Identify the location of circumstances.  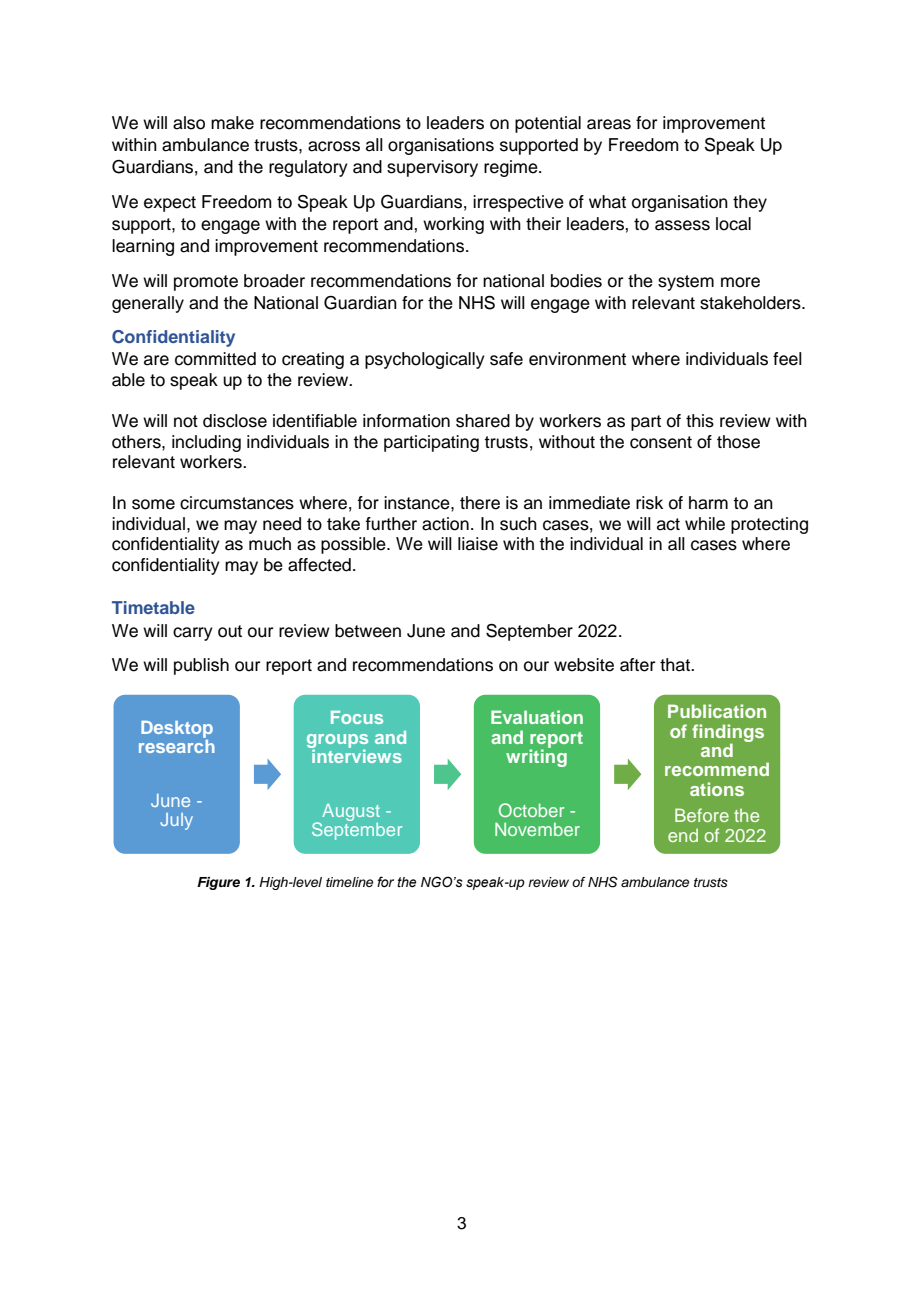
(237, 503).
